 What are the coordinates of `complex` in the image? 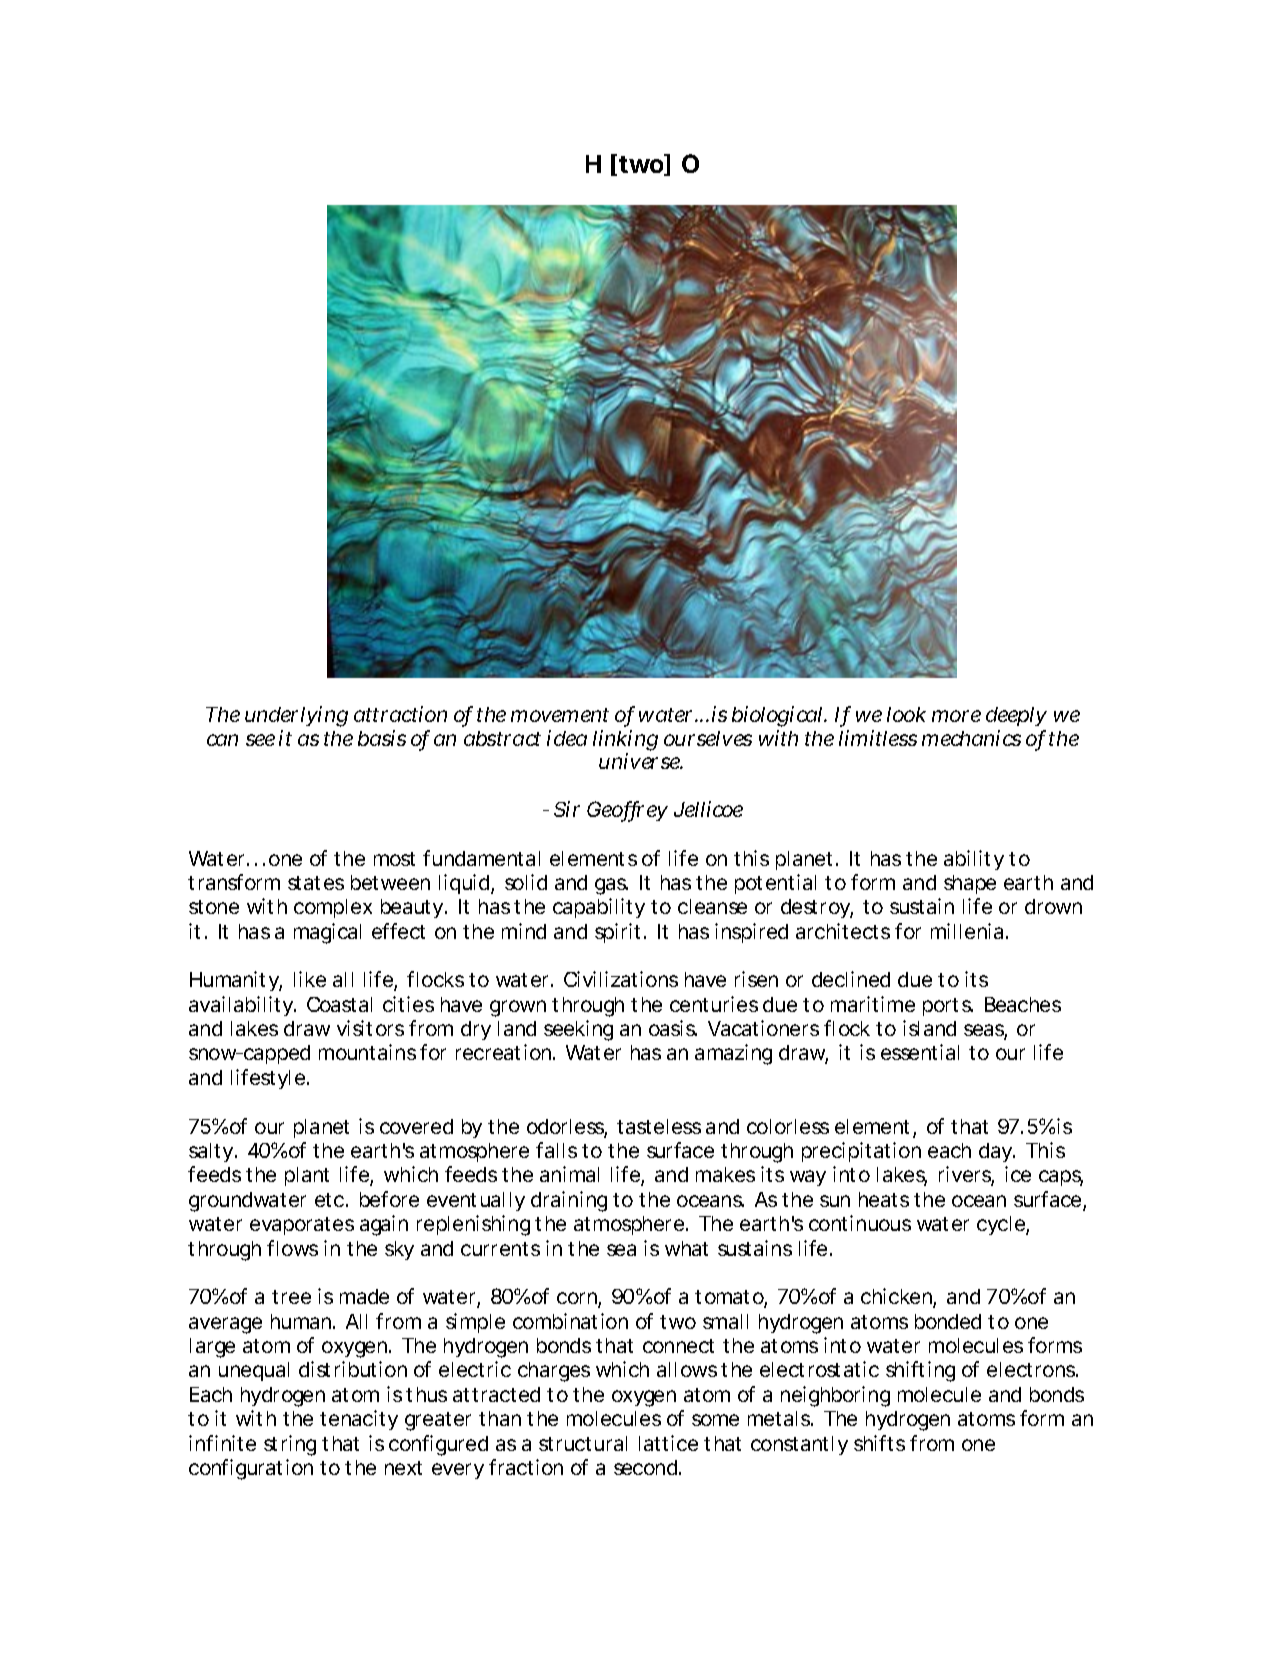 It's located at (333, 908).
